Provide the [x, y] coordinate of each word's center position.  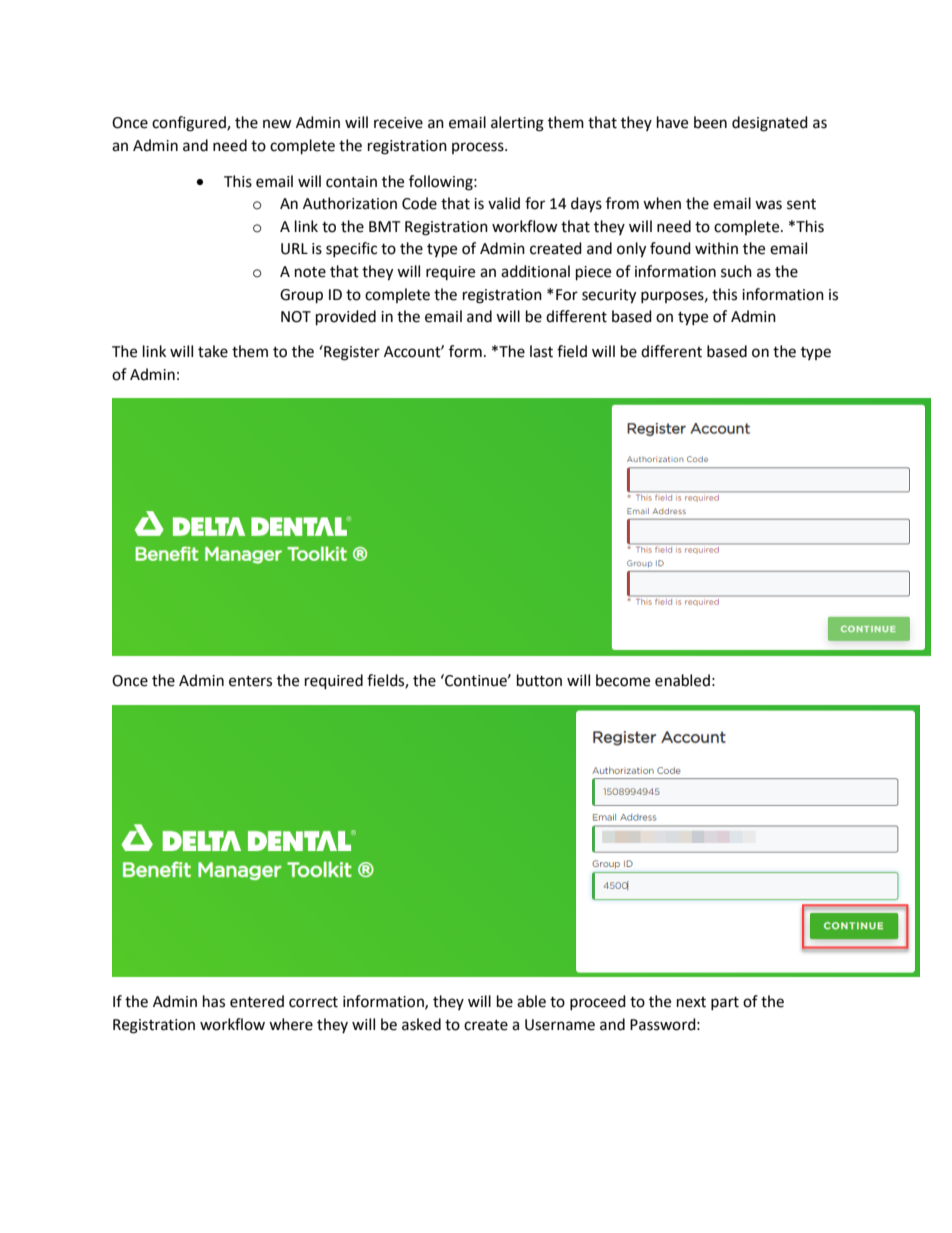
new [277, 124]
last [541, 351]
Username [560, 1025]
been [710, 122]
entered [257, 1001]
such [736, 271]
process [479, 148]
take [213, 351]
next [691, 1002]
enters [250, 681]
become [623, 680]
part [725, 1003]
